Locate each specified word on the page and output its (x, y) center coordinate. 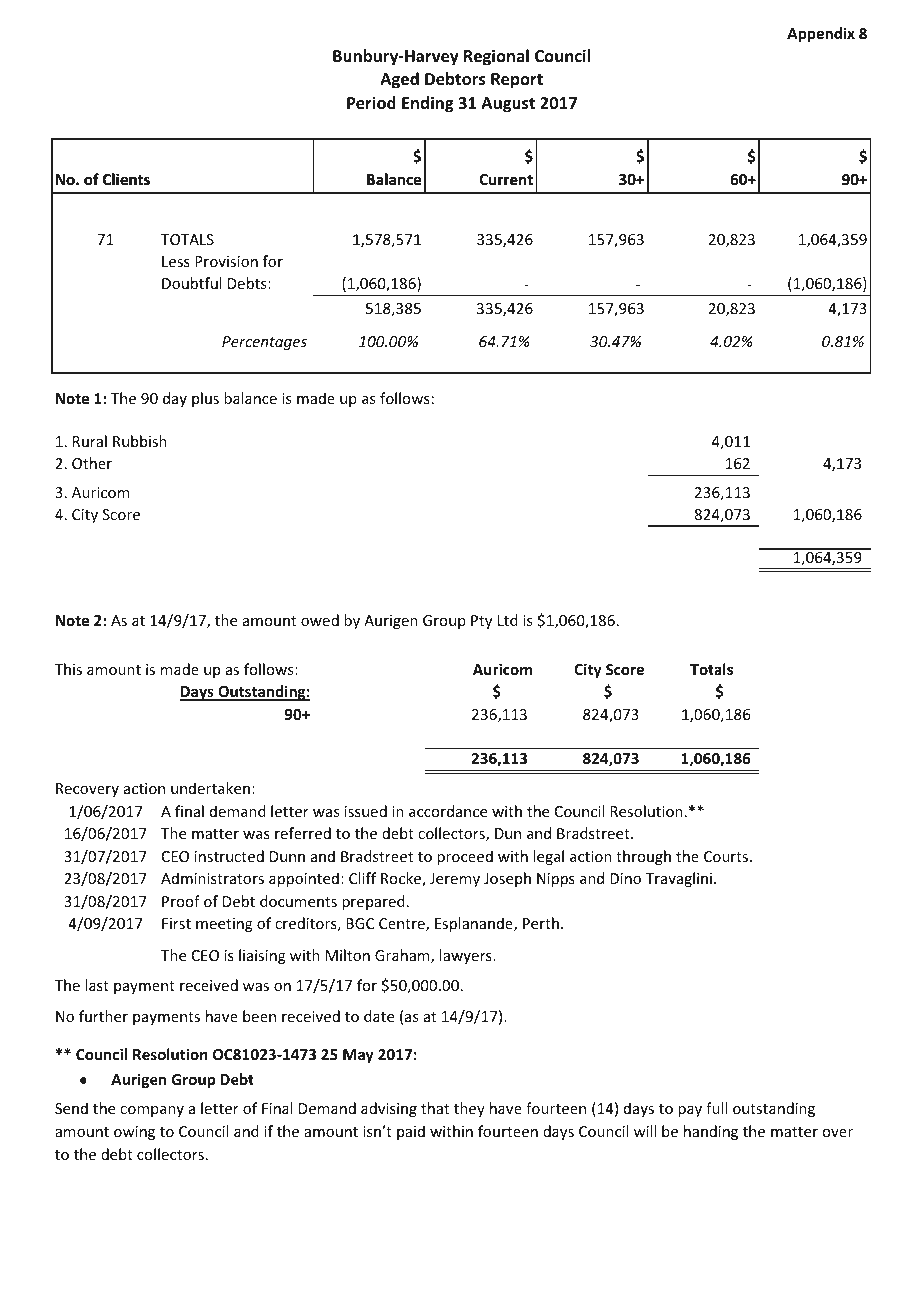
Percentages (264, 343)
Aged (399, 80)
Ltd (508, 620)
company (152, 1111)
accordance (448, 811)
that (435, 1108)
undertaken (210, 788)
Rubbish (140, 441)
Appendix (821, 34)
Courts (727, 856)
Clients (126, 179)
